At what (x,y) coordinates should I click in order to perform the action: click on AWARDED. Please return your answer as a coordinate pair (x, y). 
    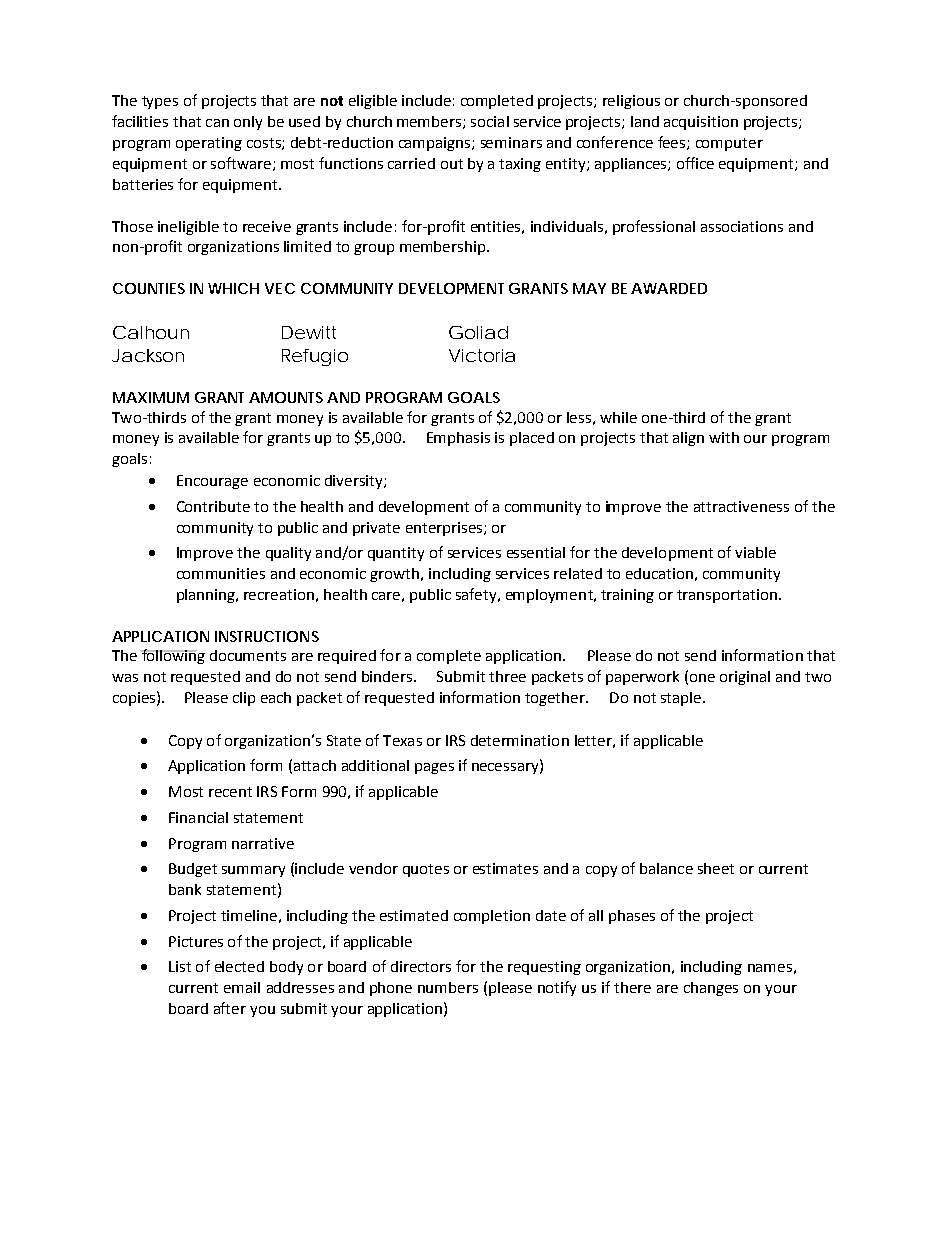
    Looking at the image, I should click on (669, 288).
